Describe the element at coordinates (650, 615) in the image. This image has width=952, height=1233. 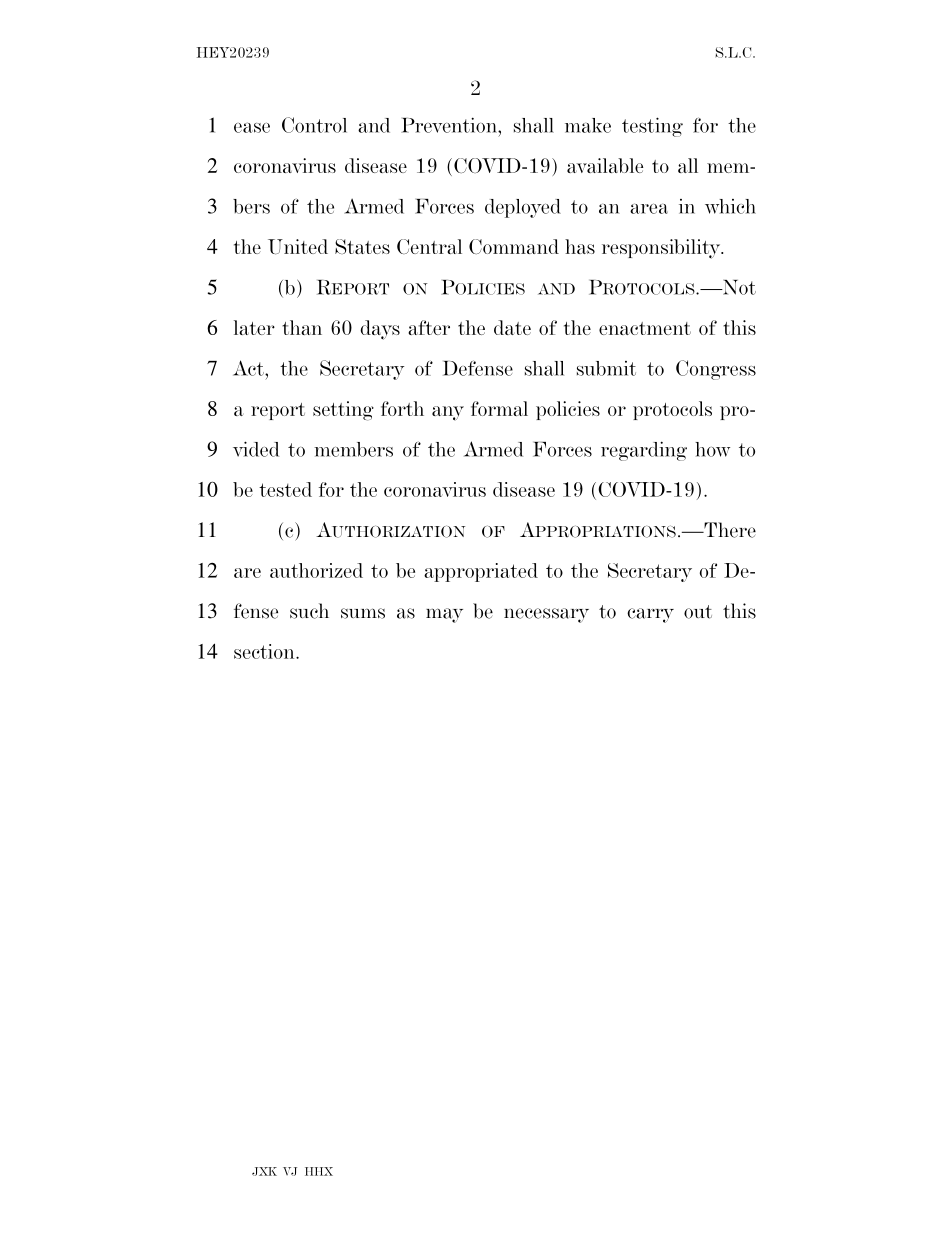
I see `carry` at that location.
